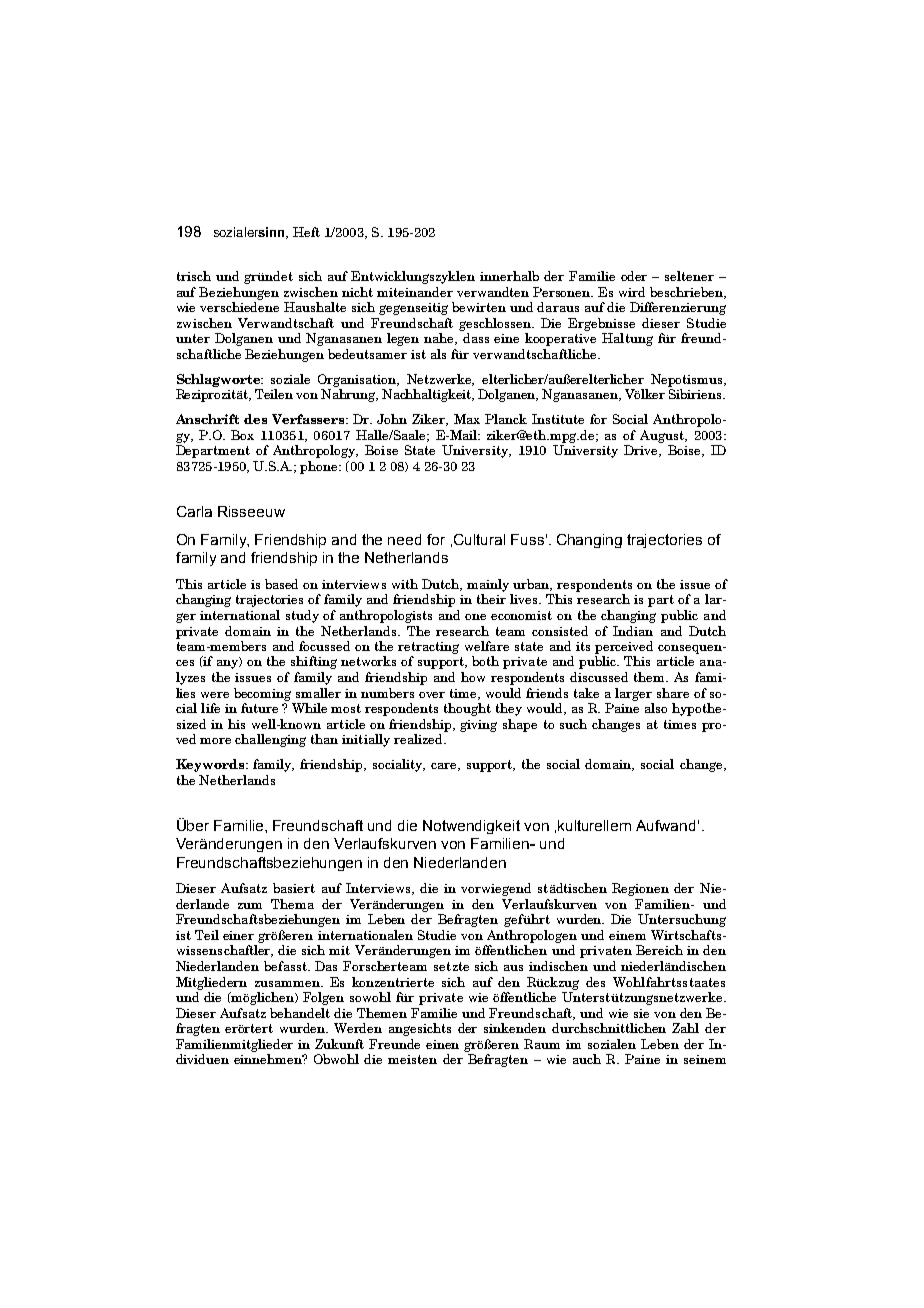 Image resolution: width=924 pixels, height=1308 pixels. Describe the element at coordinates (634, 276) in the page. I see `oder` at that location.
